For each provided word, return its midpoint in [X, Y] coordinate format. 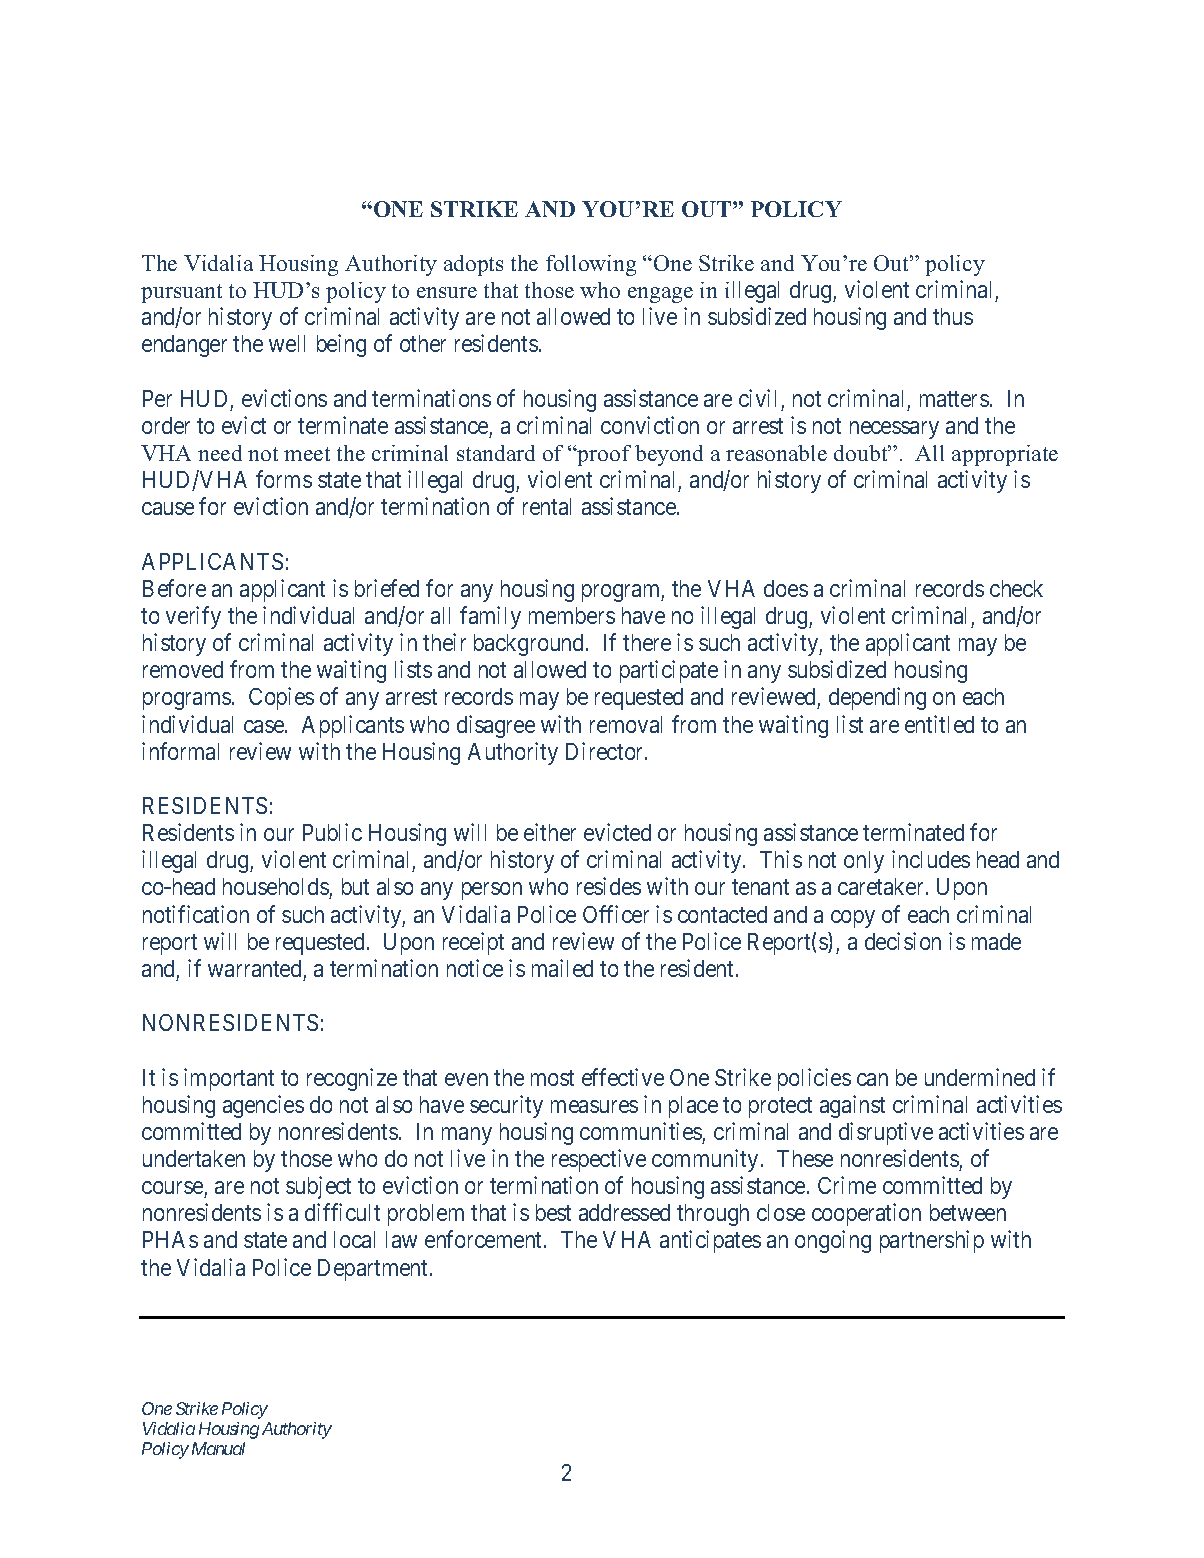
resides [609, 886]
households [276, 888]
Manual [218, 1448]
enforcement [485, 1239]
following [591, 265]
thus [953, 316]
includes [931, 859]
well [287, 343]
